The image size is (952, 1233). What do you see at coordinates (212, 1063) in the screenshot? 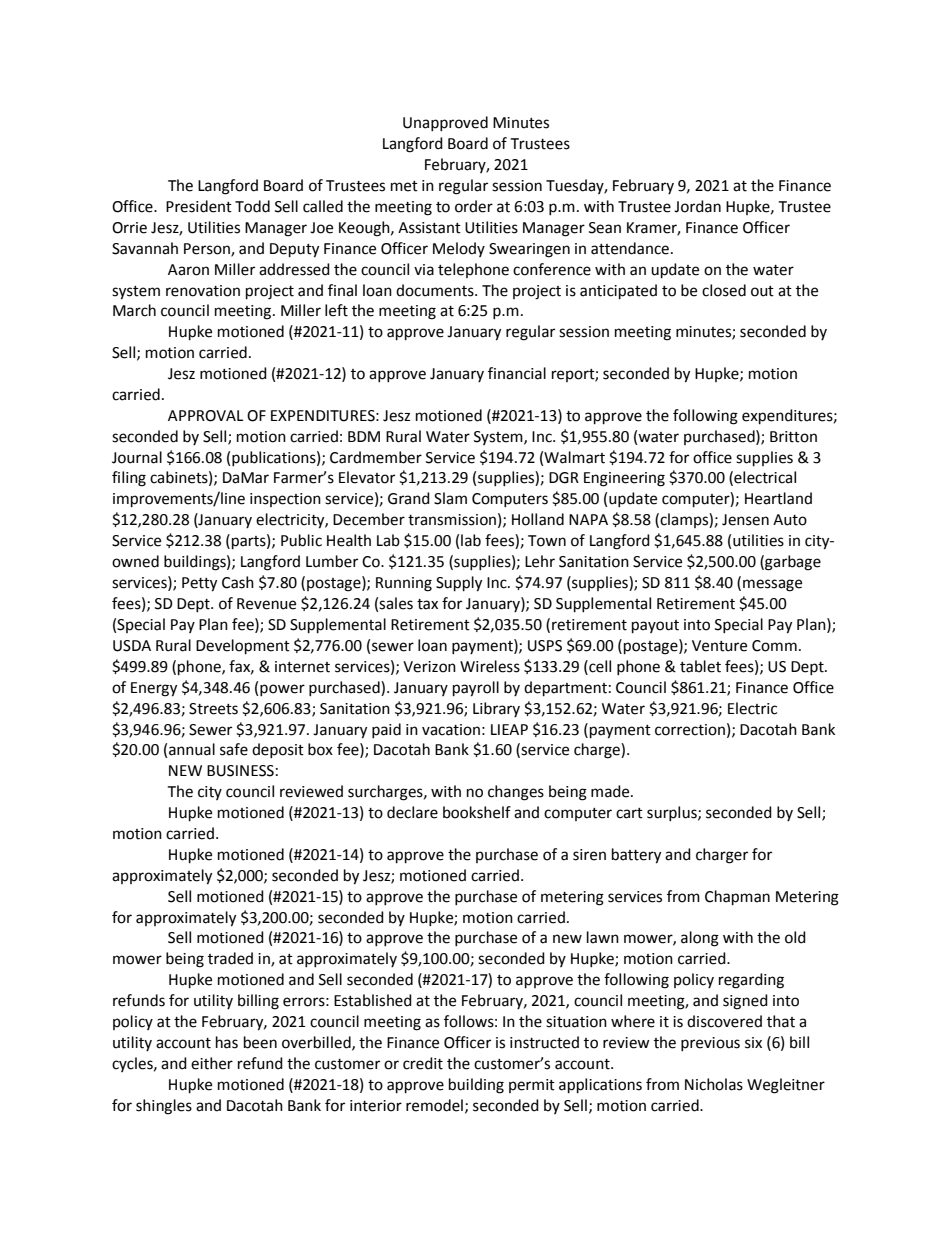
I see `either` at bounding box center [212, 1063].
